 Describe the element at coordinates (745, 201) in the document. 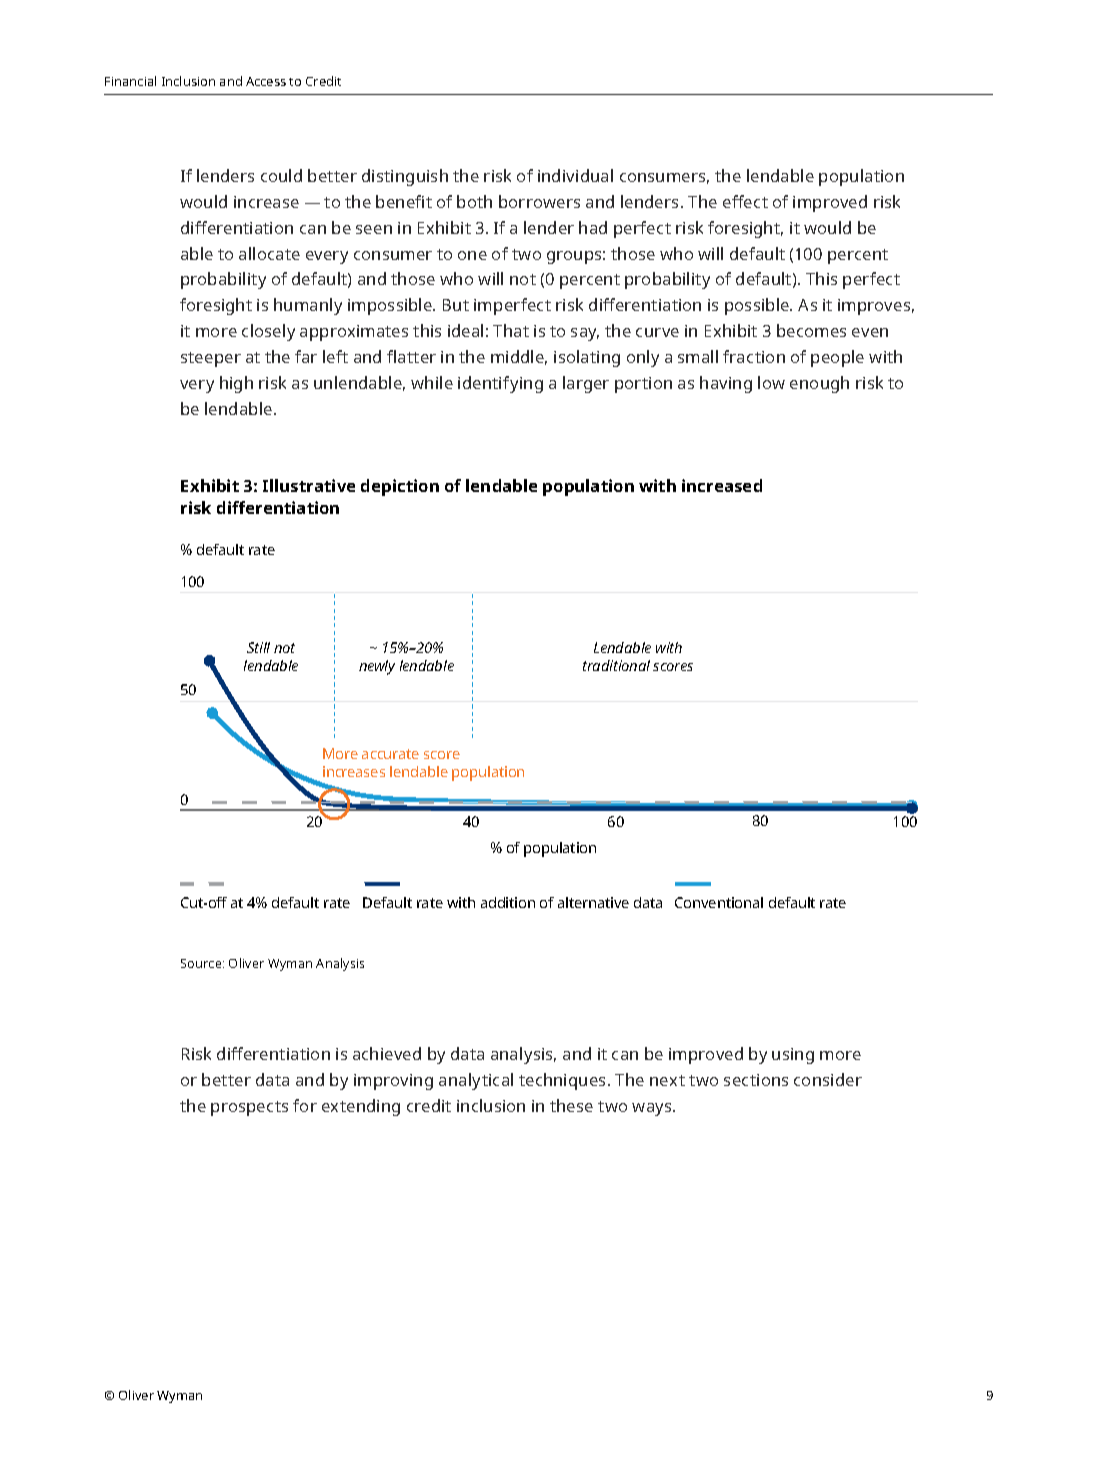

I see `effect` at that location.
